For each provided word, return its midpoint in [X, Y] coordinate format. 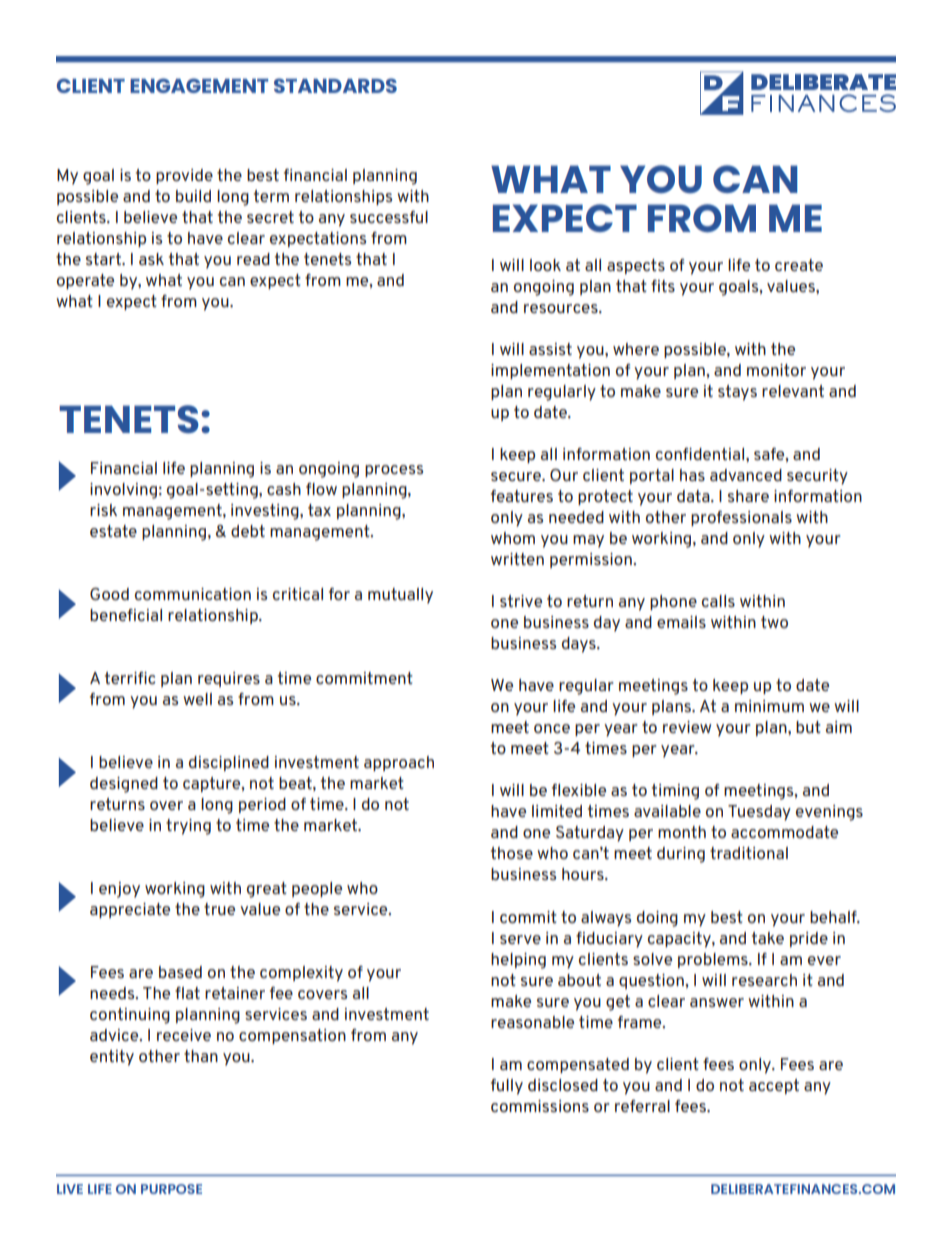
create [799, 265]
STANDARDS [335, 85]
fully [507, 1087]
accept [774, 1086]
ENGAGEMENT [199, 85]
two [774, 622]
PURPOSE [171, 1189]
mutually [400, 596]
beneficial [126, 615]
